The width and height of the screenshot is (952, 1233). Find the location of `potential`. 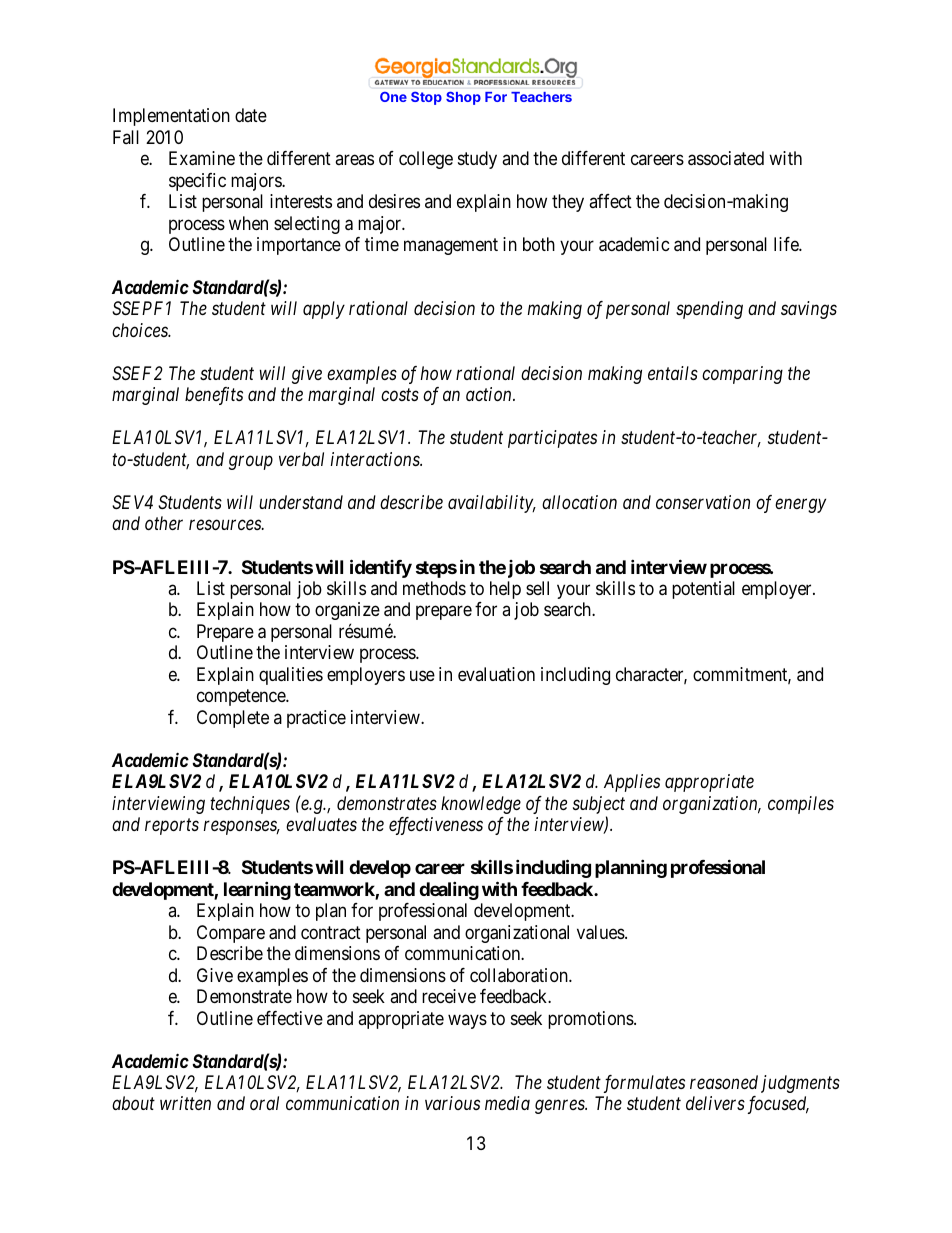

potential is located at coordinates (703, 590).
